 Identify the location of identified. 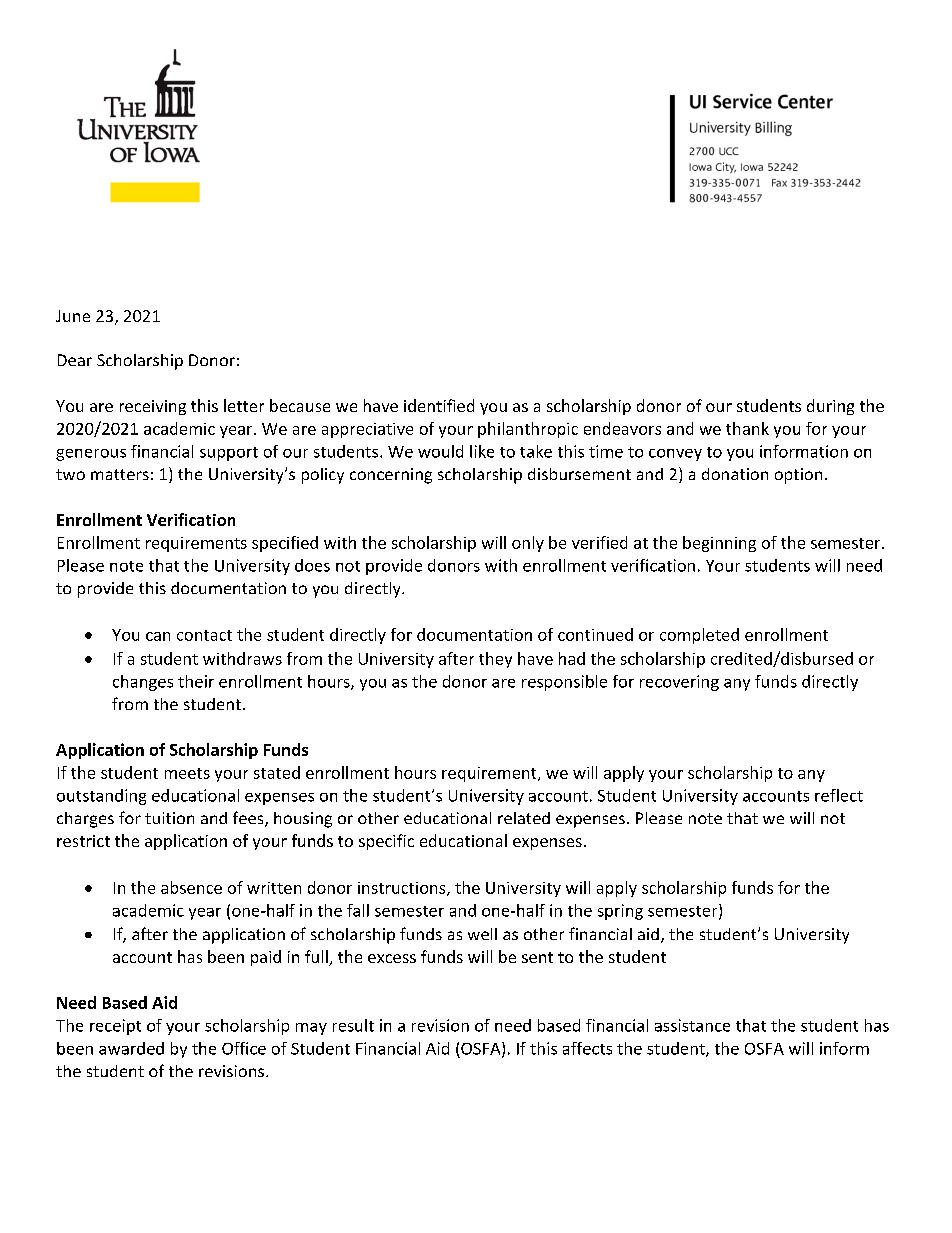
(439, 405).
